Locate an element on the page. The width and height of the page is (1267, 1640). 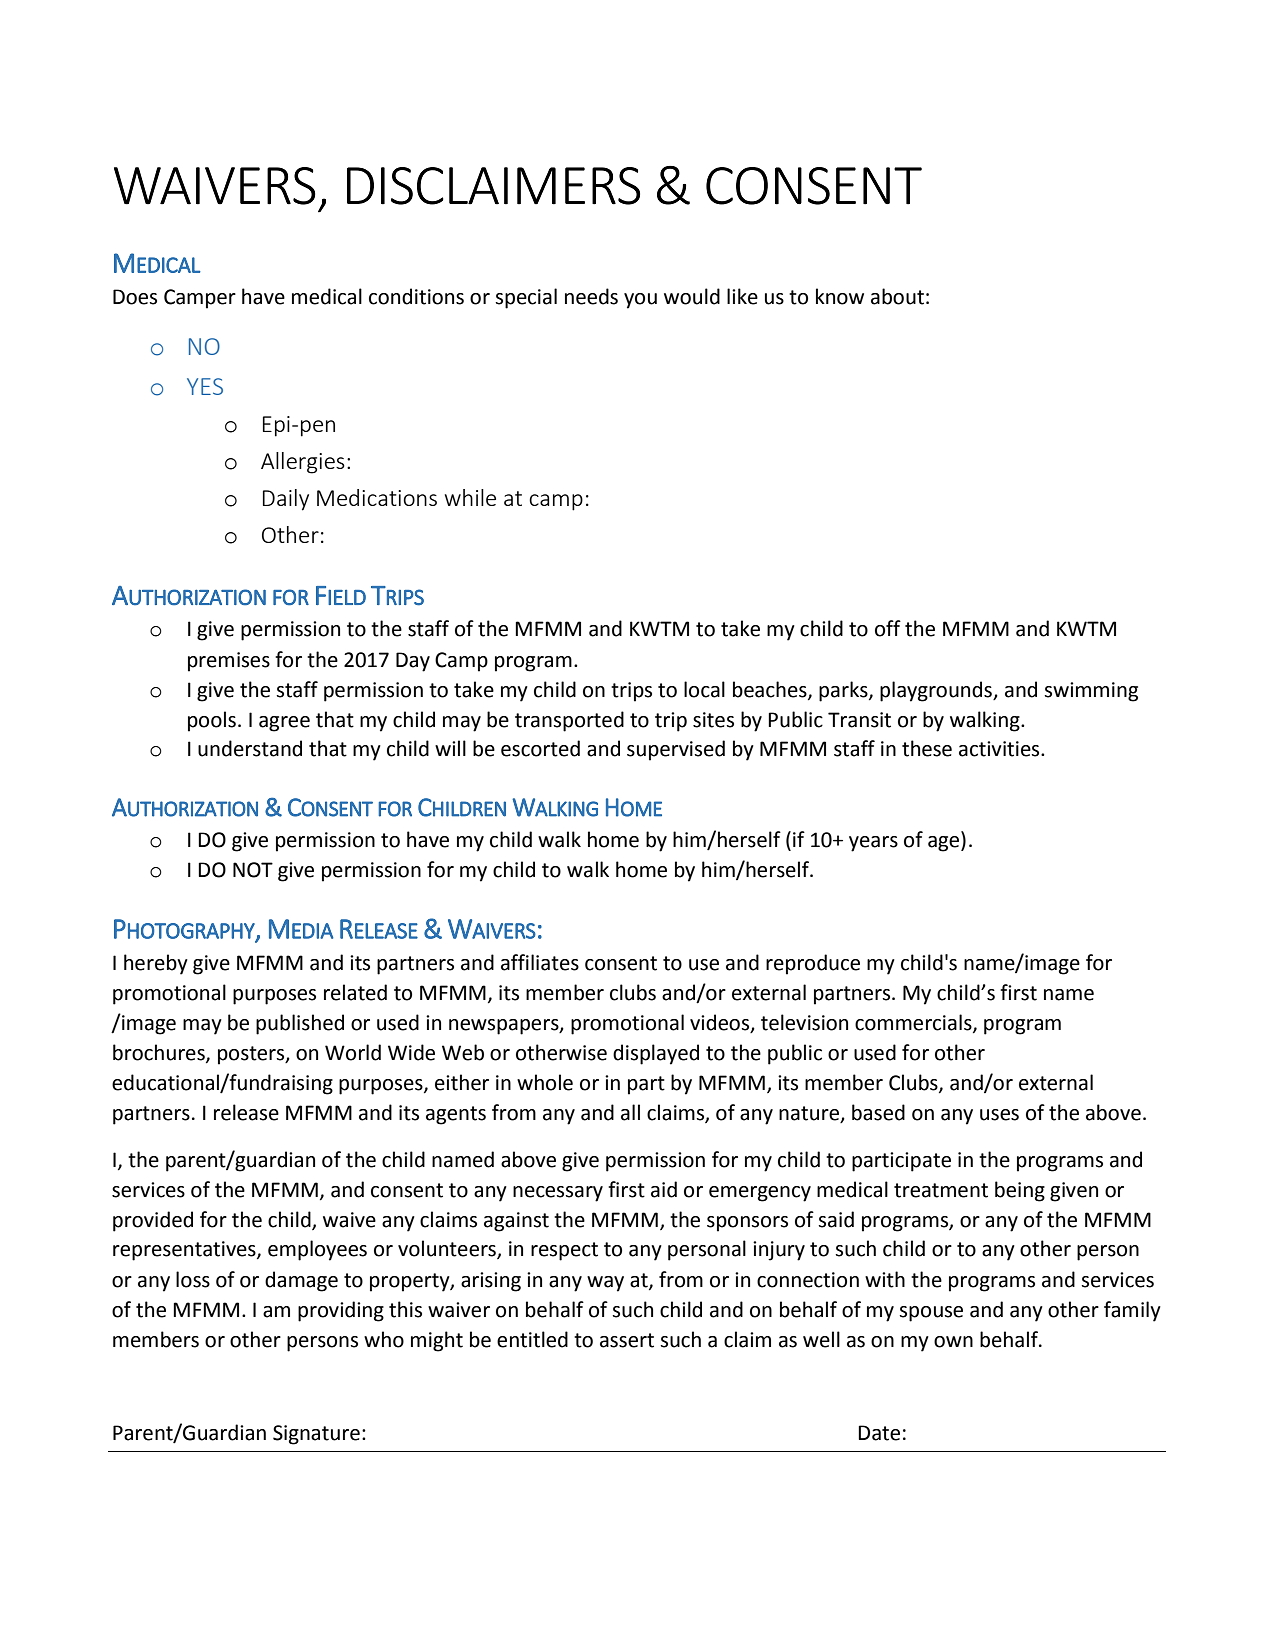
assert is located at coordinates (627, 1340).
